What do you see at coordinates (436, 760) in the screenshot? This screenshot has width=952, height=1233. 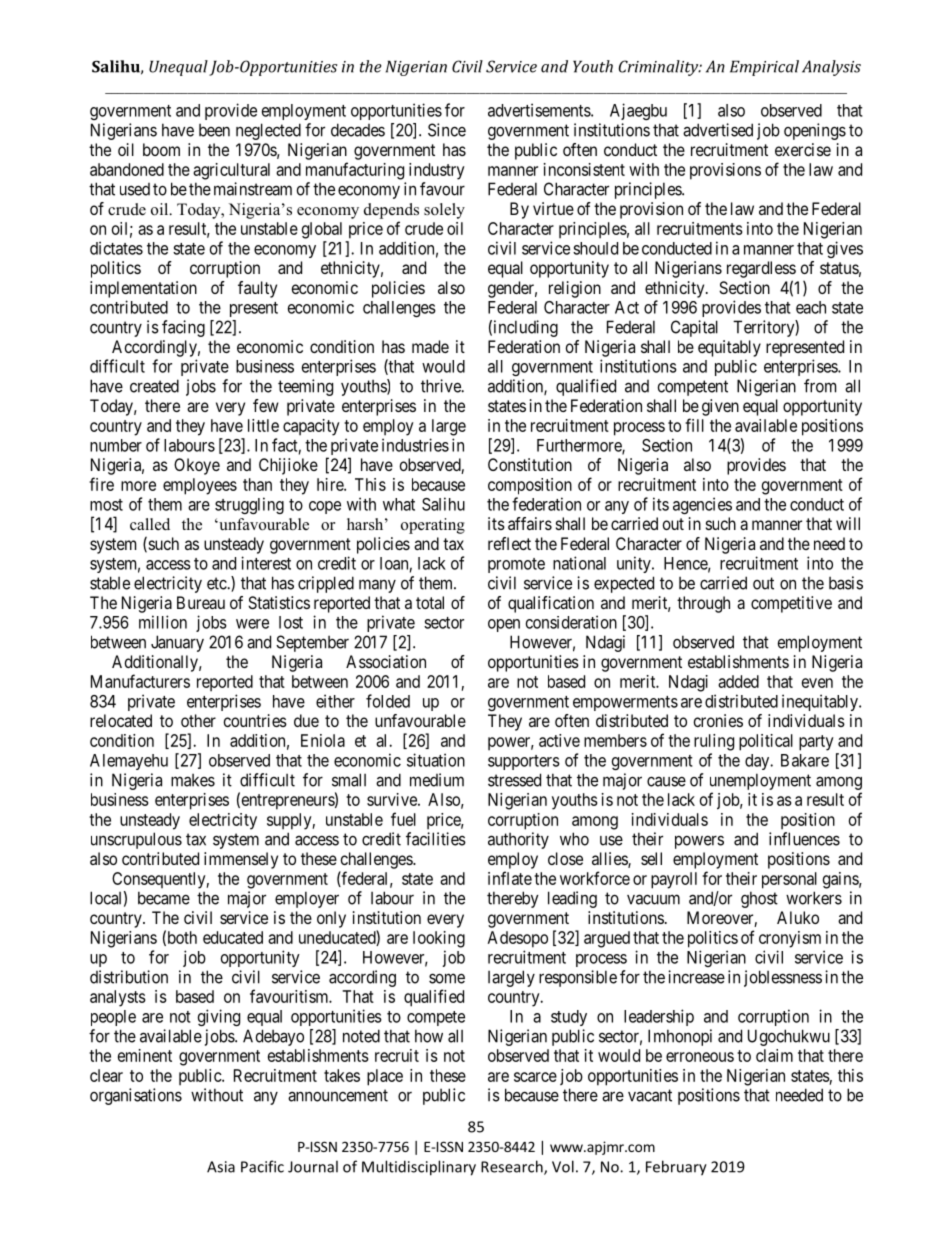 I see `situation` at bounding box center [436, 760].
